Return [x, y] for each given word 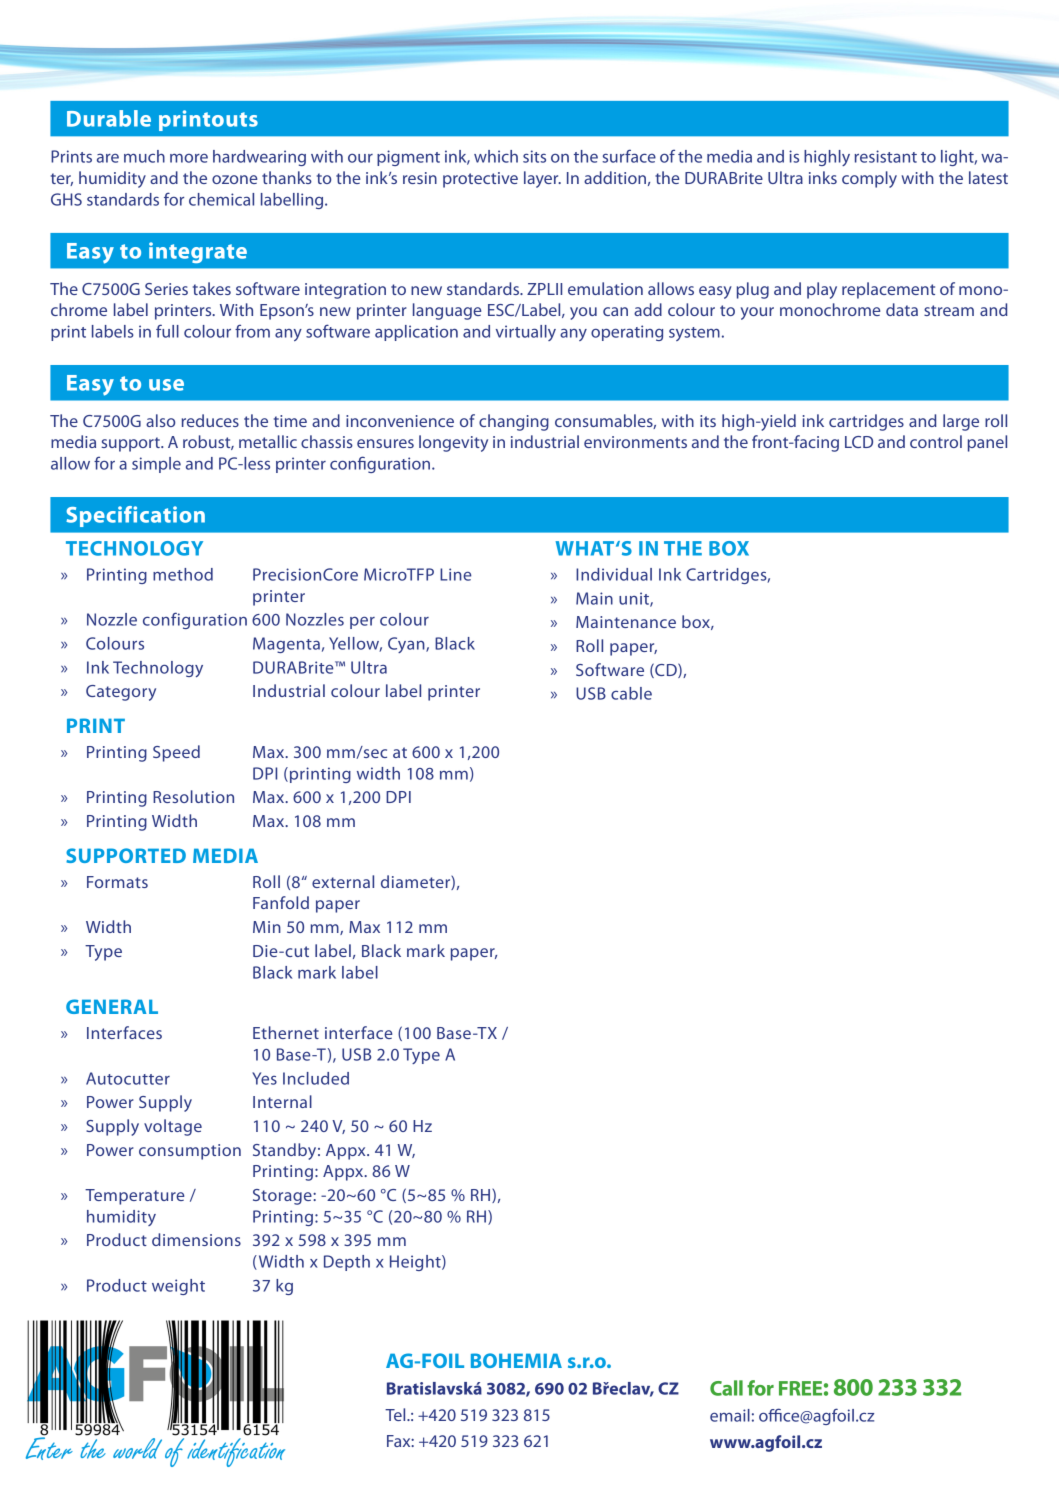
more [189, 158]
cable [631, 693]
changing [514, 422]
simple [156, 465]
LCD [859, 442]
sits [534, 156]
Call [726, 1388]
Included [316, 1078]
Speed [176, 753]
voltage [173, 1127]
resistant [885, 156]
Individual [614, 574]
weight [178, 1287]
